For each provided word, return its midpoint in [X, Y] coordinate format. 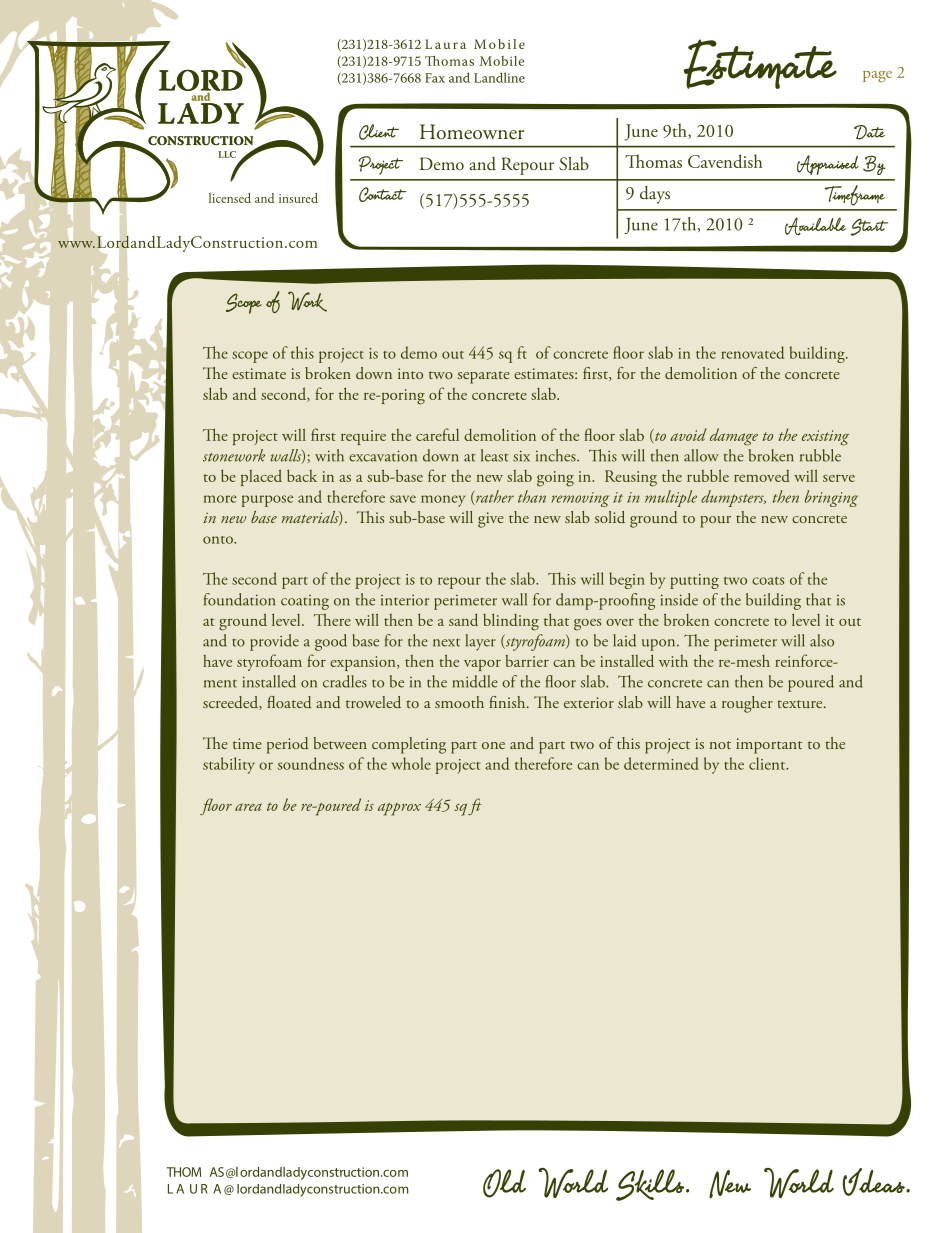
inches [557, 455]
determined [661, 763]
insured [298, 198]
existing [825, 438]
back [302, 475]
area [248, 807]
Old [504, 1183]
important [769, 746]
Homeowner [472, 132]
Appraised [828, 165]
